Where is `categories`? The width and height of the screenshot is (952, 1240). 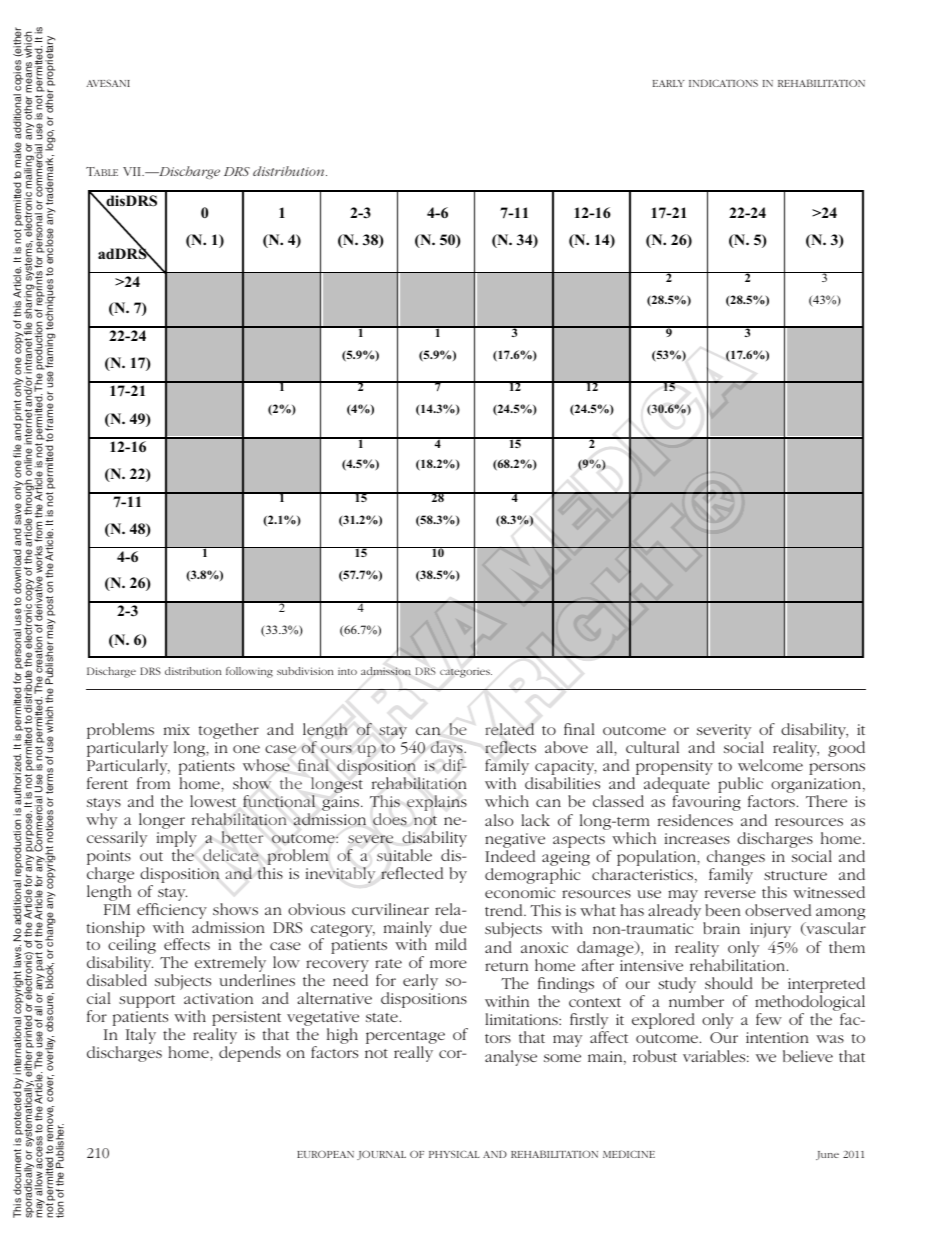
categories is located at coordinates (466, 673).
